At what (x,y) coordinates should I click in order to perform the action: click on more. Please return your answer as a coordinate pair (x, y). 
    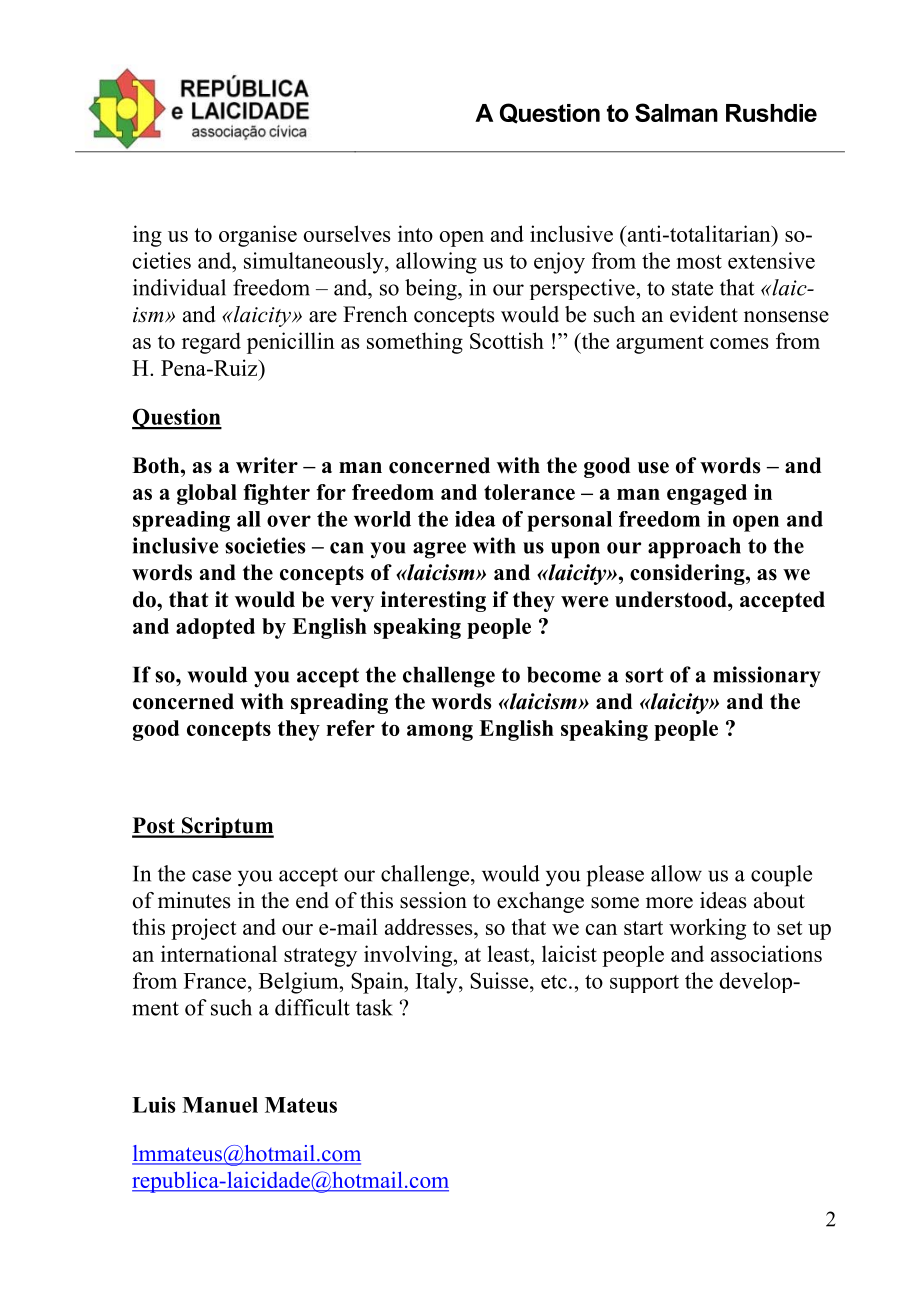
    Looking at the image, I should click on (669, 903).
